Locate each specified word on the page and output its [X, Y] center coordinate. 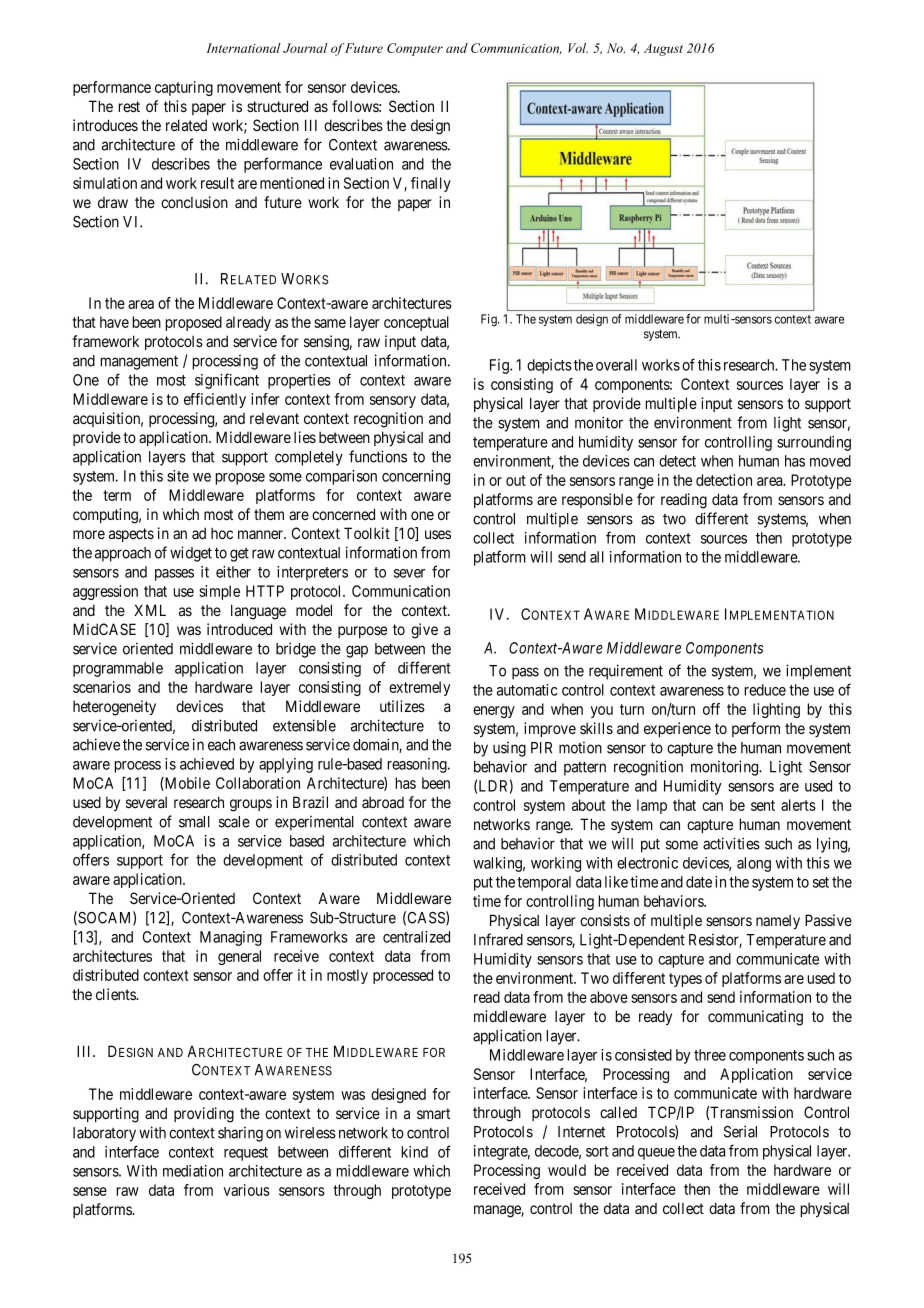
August [663, 49]
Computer [415, 49]
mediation [193, 1171]
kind [414, 1152]
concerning [416, 477]
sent [763, 805]
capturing [184, 88]
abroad [383, 802]
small [194, 822]
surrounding [814, 443]
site [178, 476]
